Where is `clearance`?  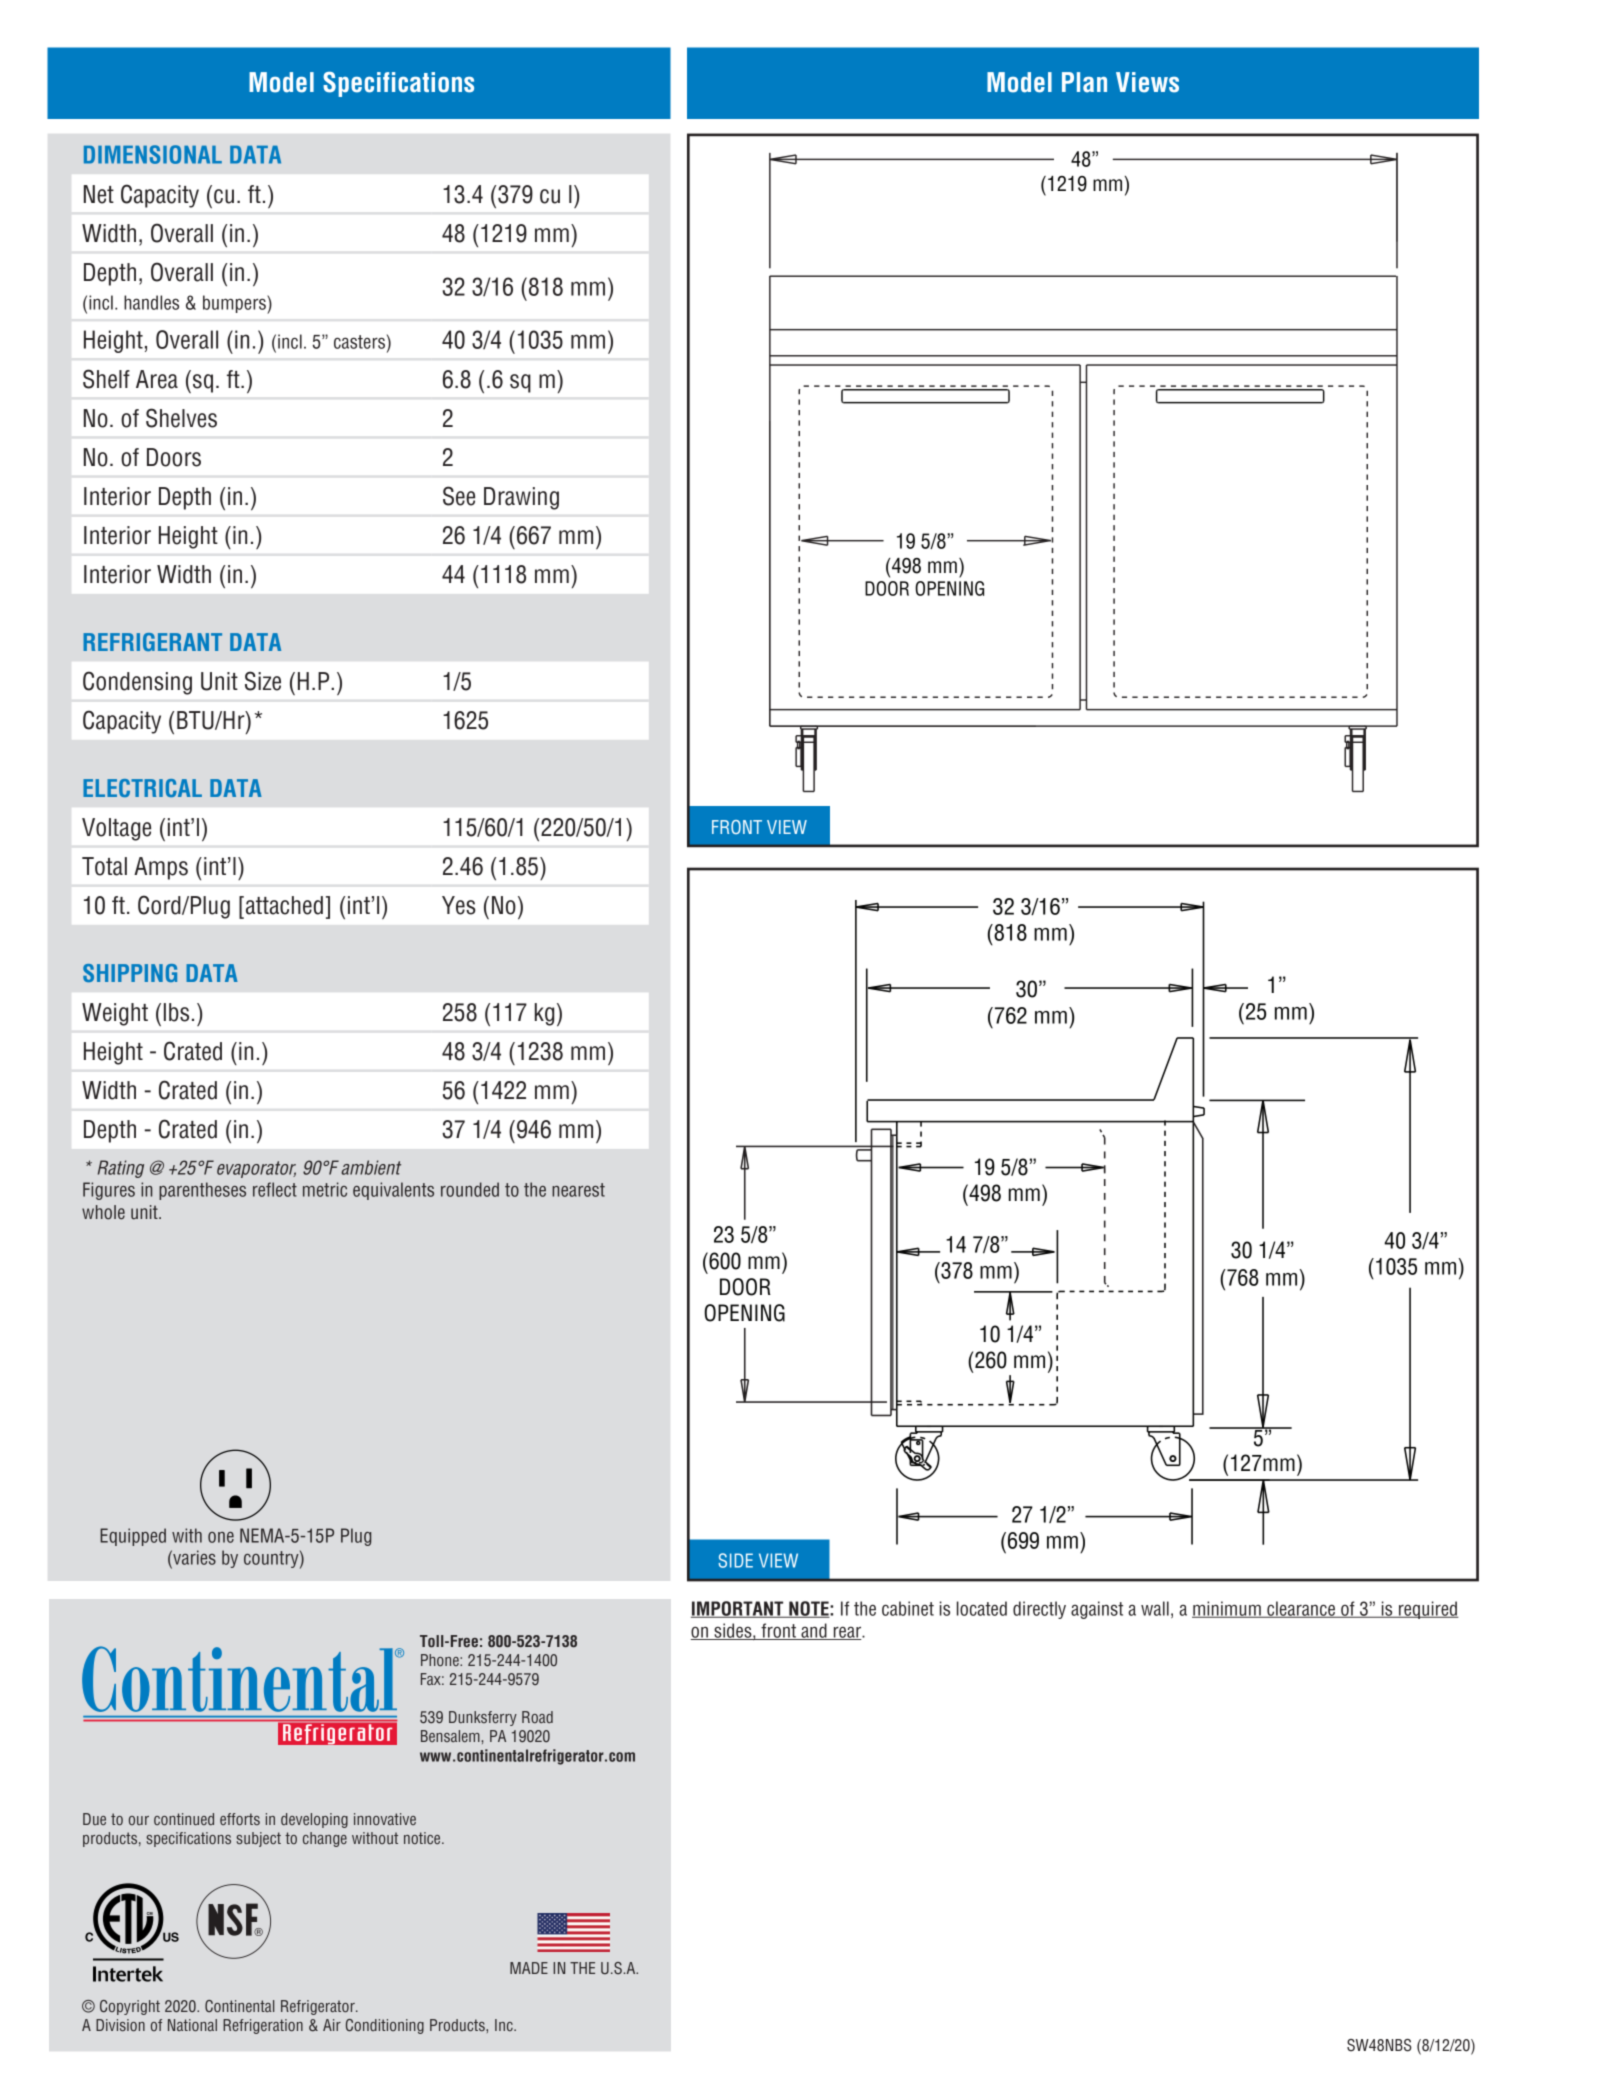
clearance is located at coordinates (1301, 1609).
